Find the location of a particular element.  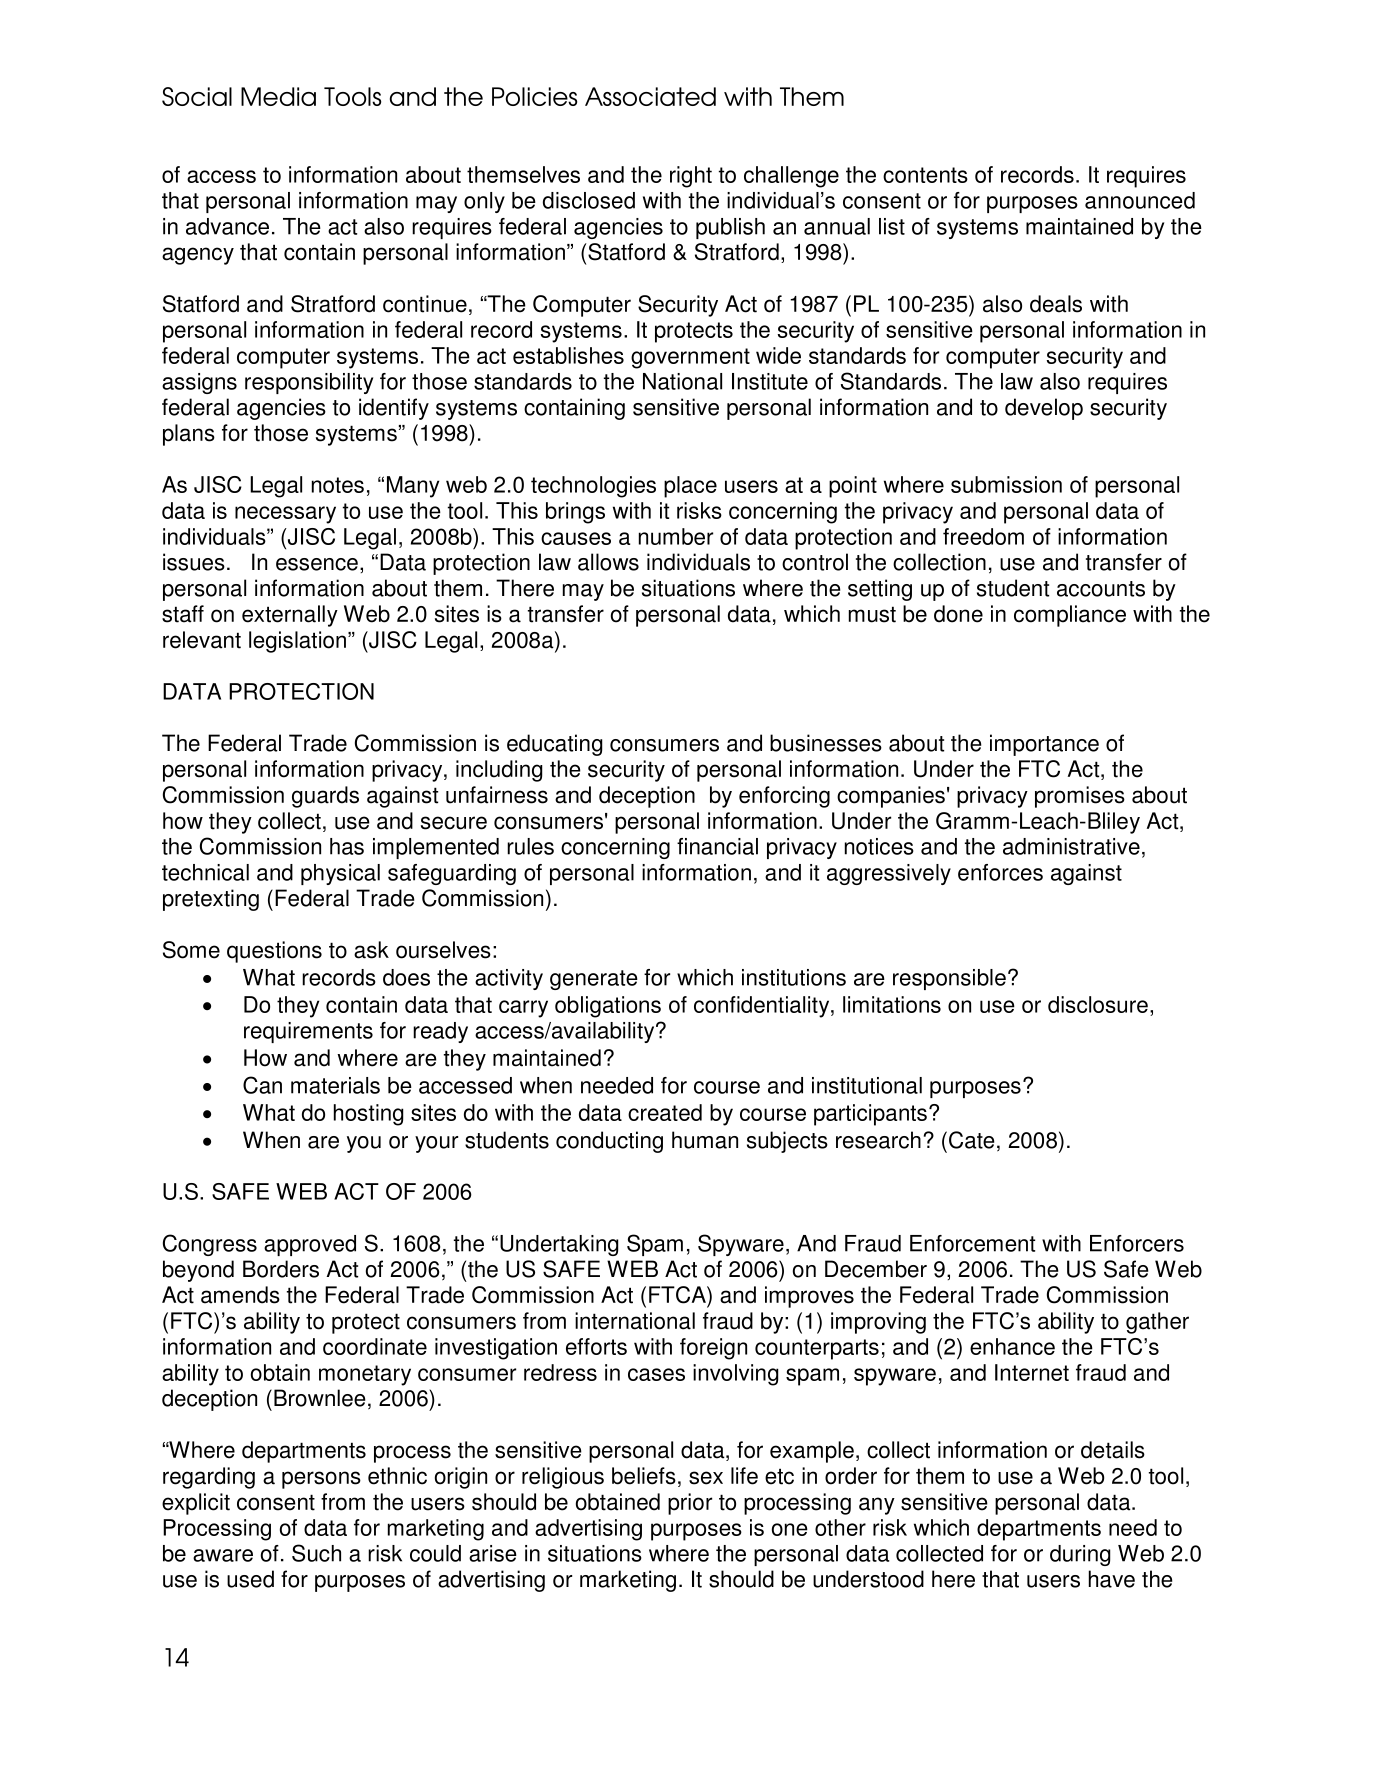

right is located at coordinates (691, 177).
